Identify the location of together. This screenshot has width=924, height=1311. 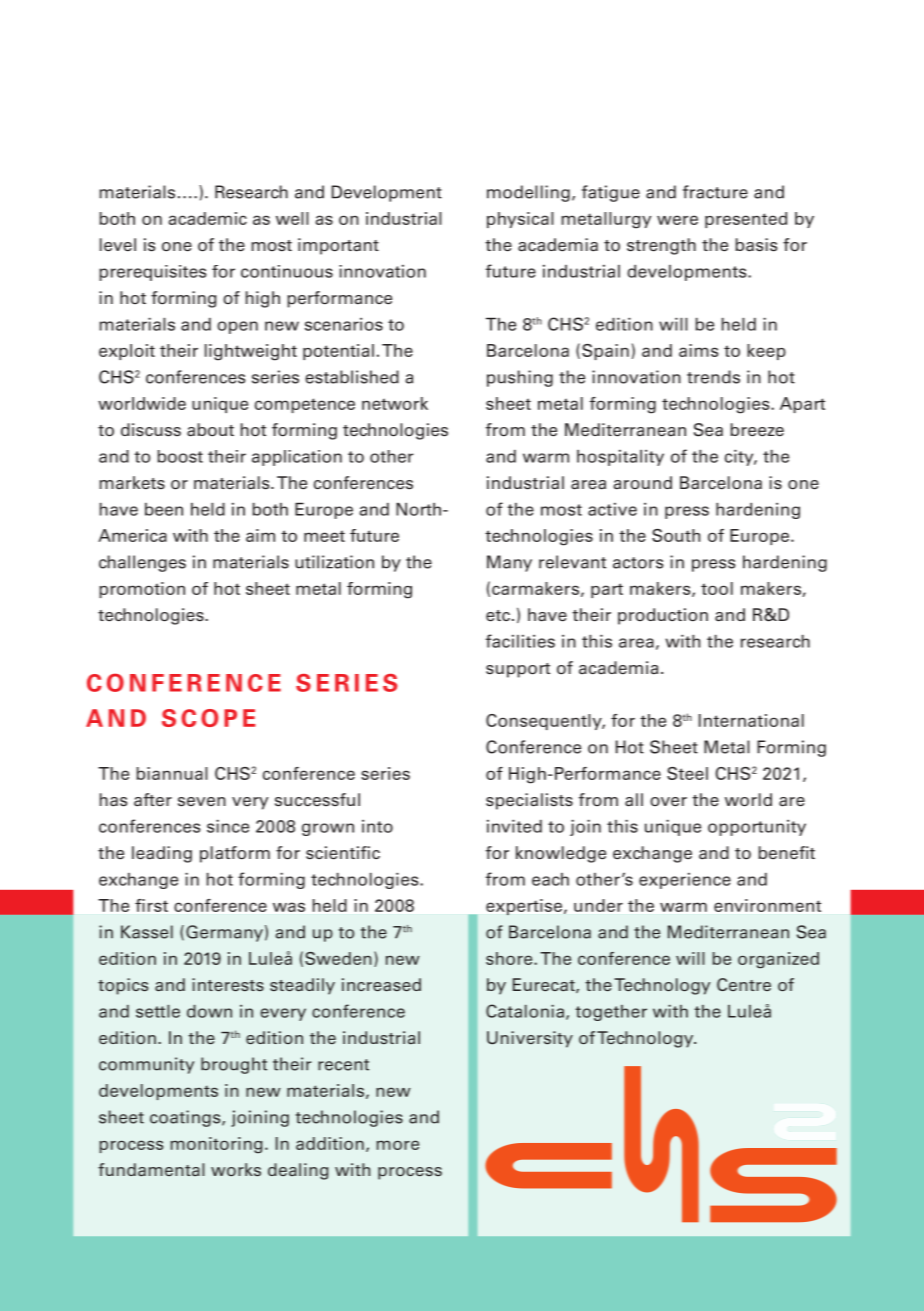
(611, 1013).
